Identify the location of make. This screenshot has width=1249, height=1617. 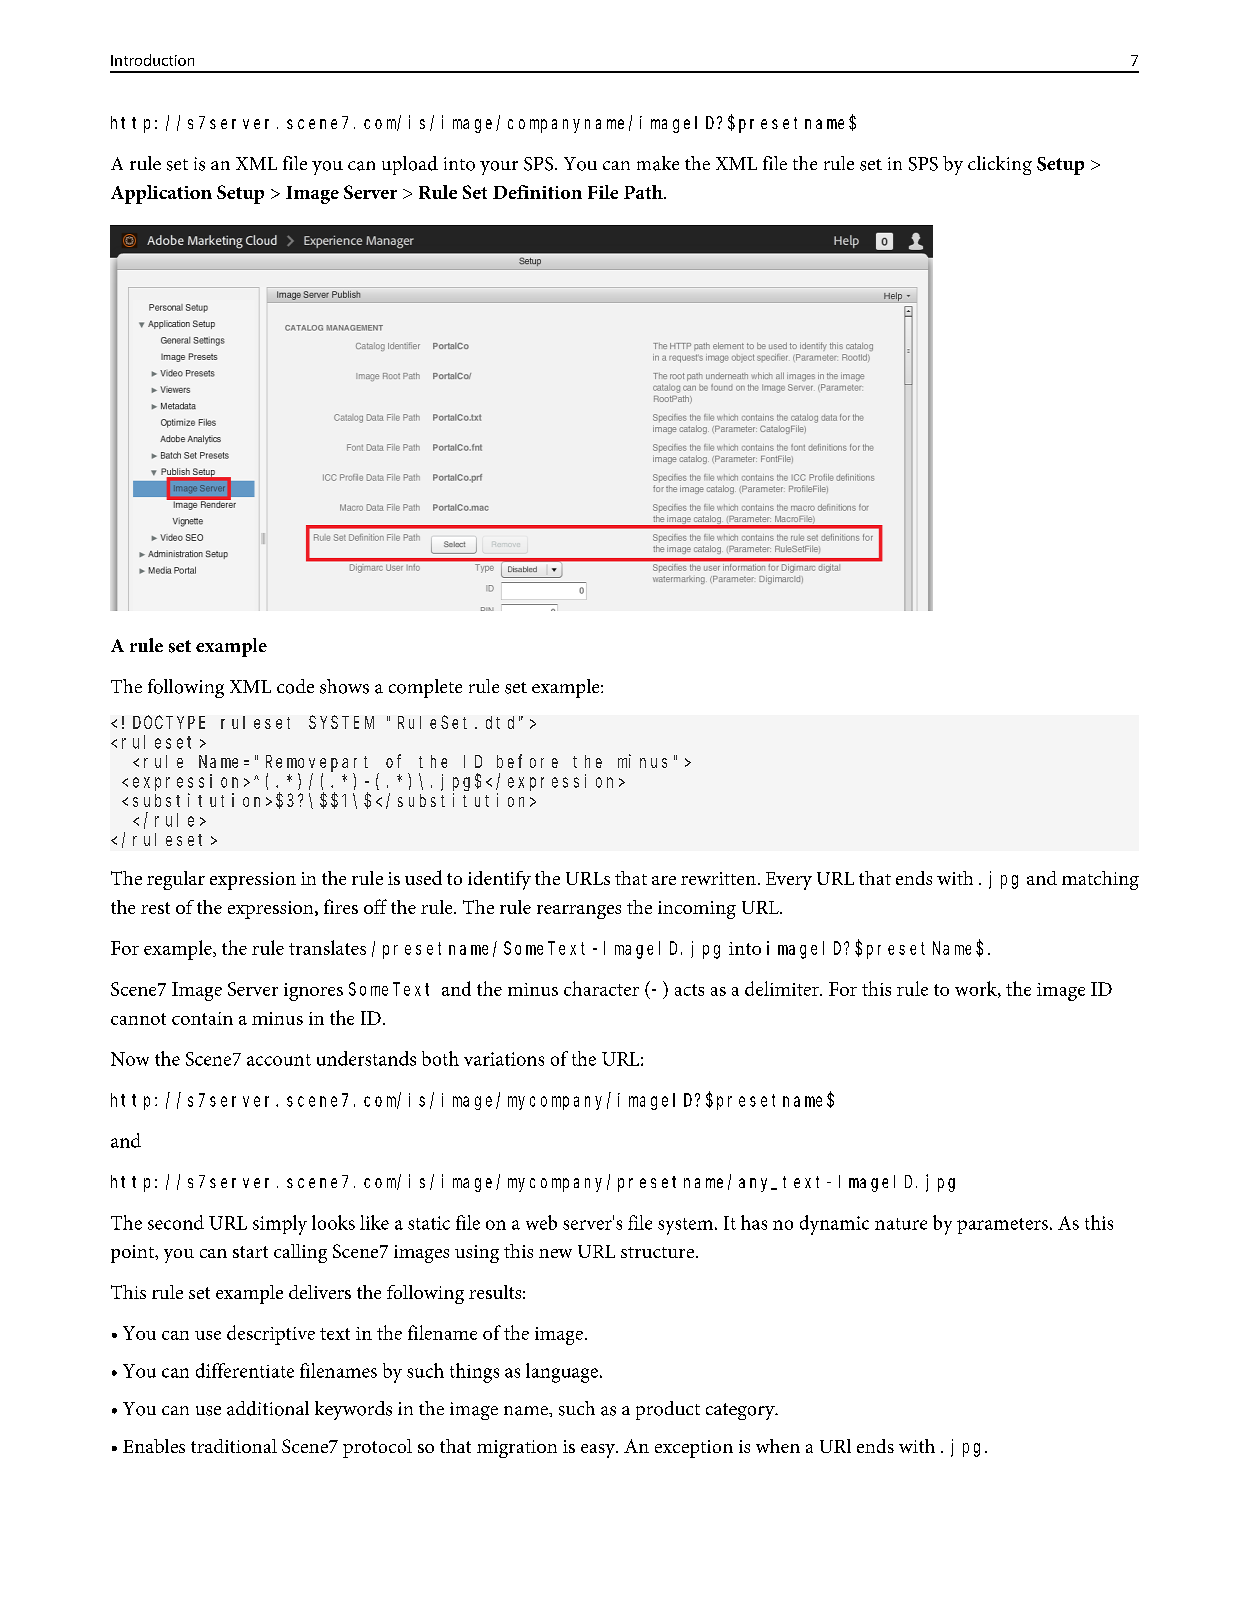
(658, 163).
